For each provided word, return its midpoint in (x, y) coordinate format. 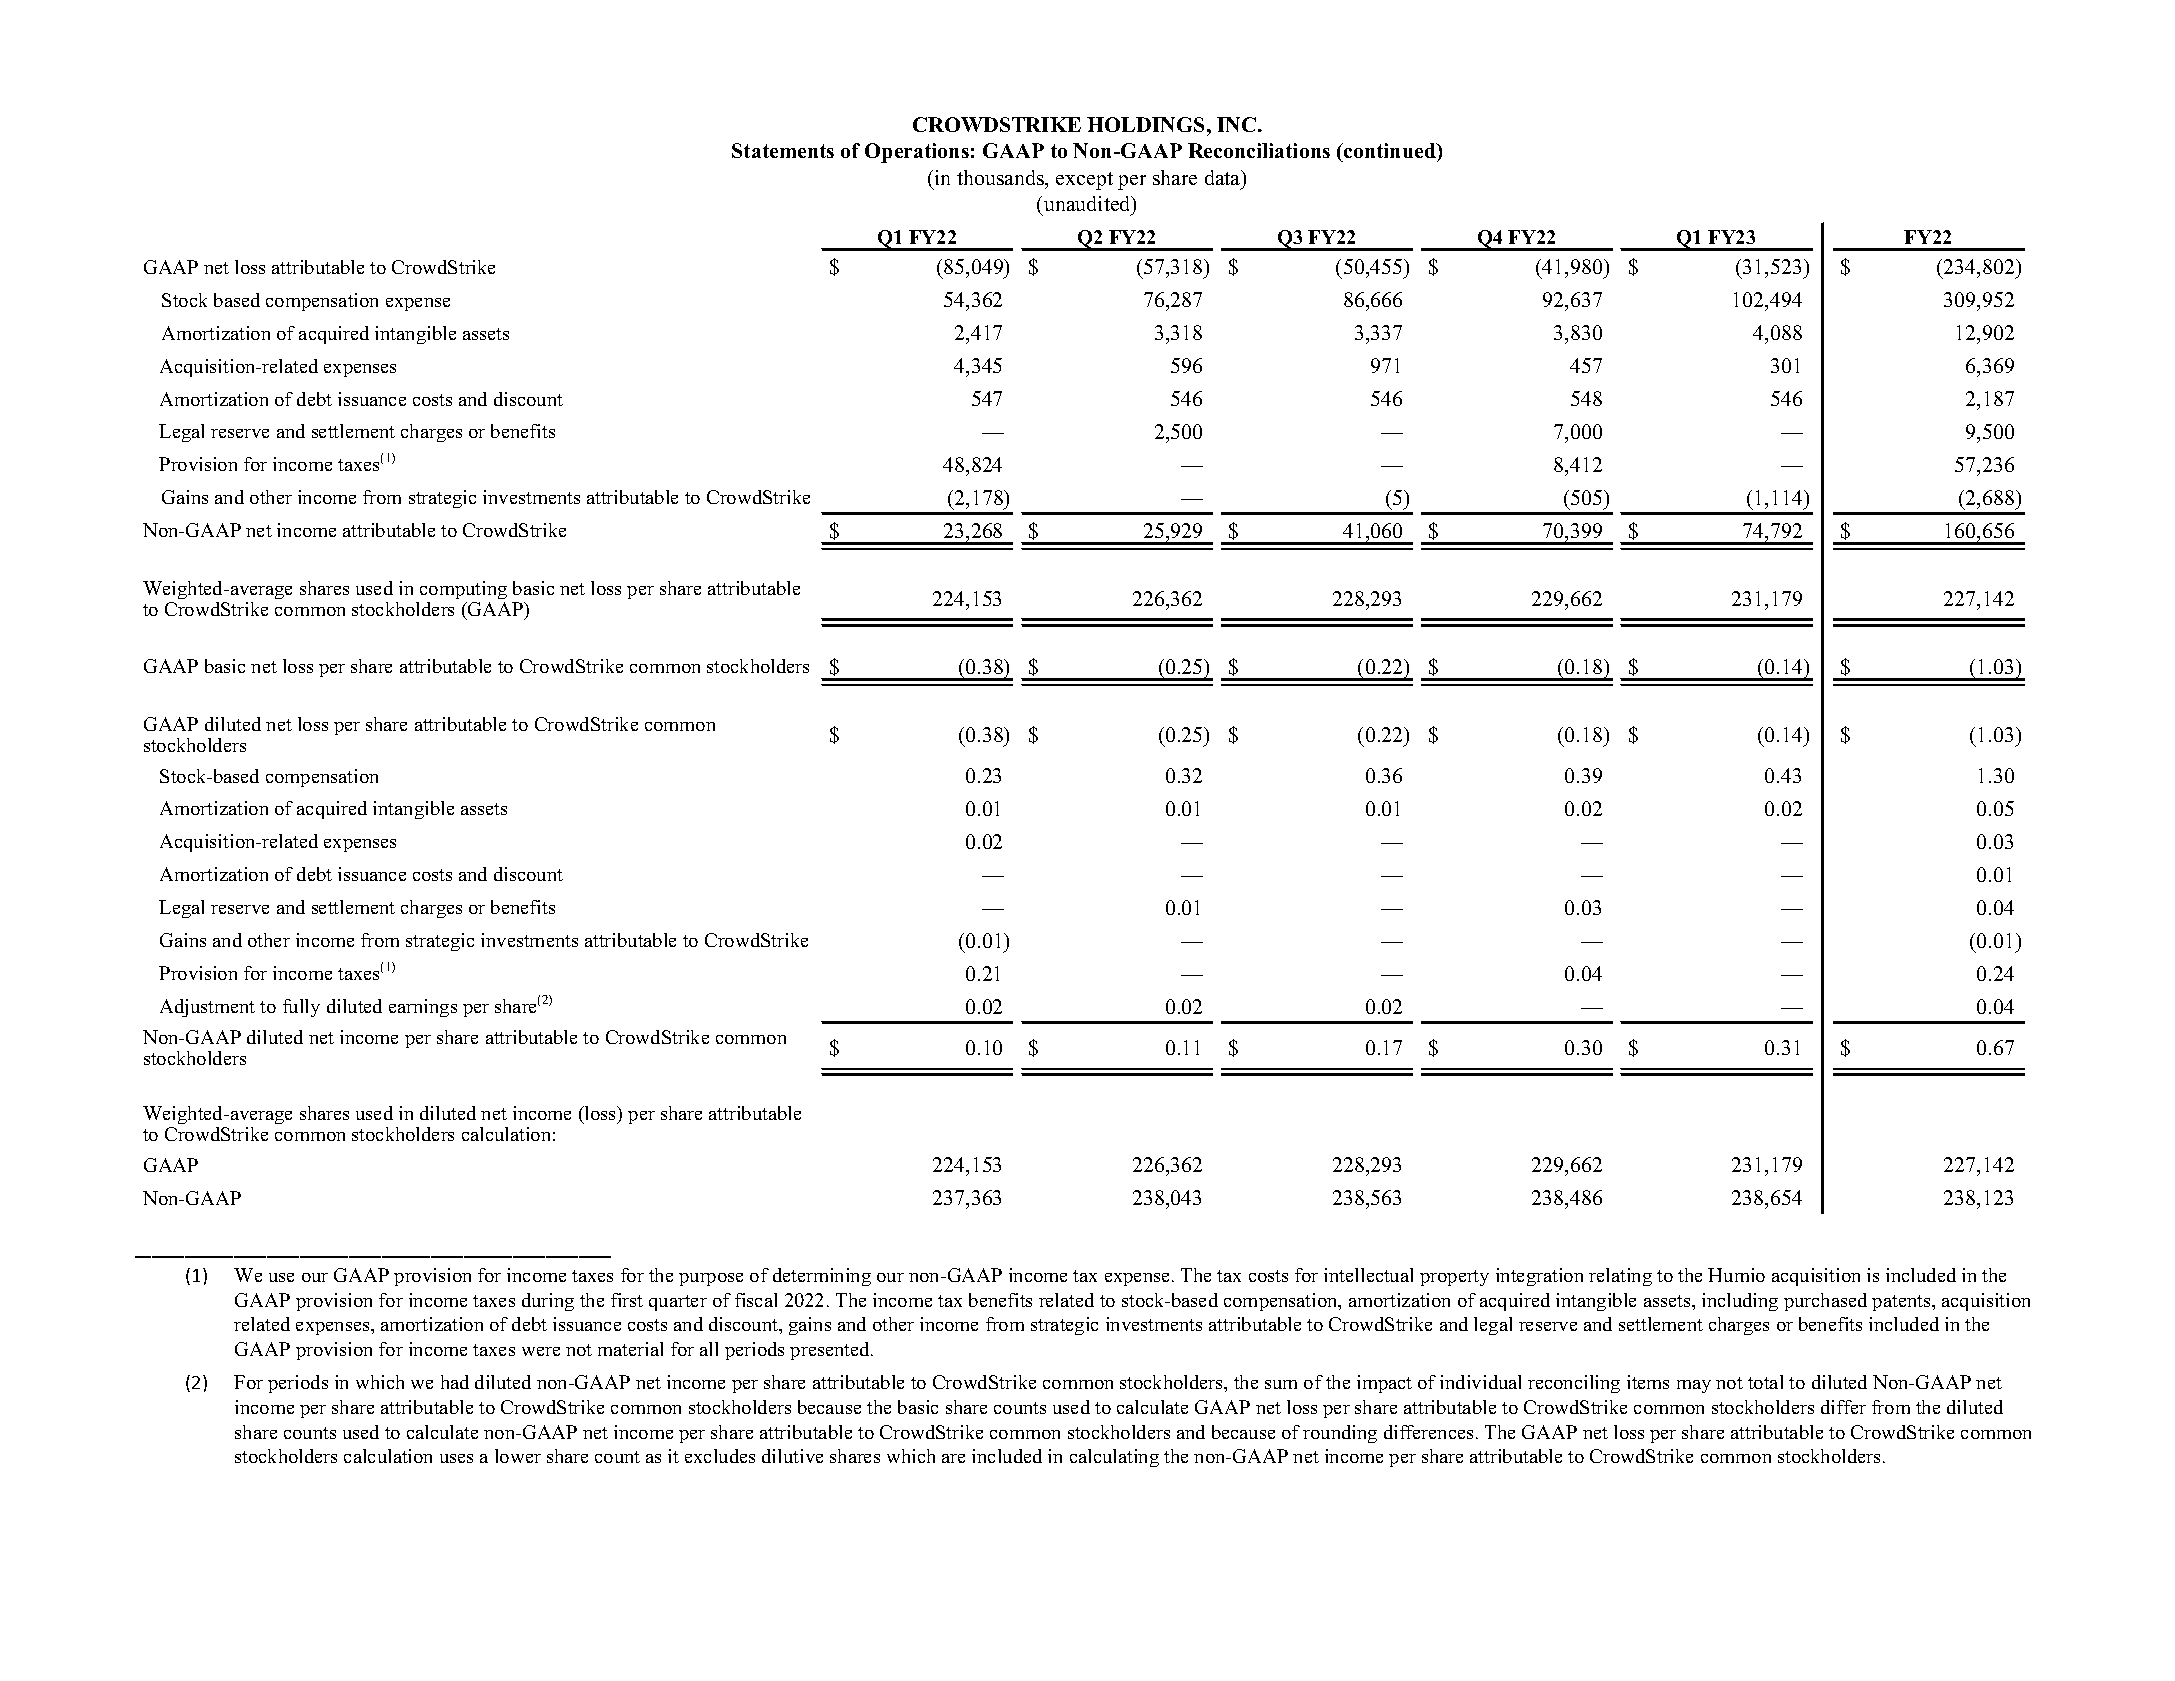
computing (463, 590)
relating (1620, 1277)
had (455, 1382)
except (1084, 181)
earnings (423, 1008)
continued (1390, 150)
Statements (783, 150)
